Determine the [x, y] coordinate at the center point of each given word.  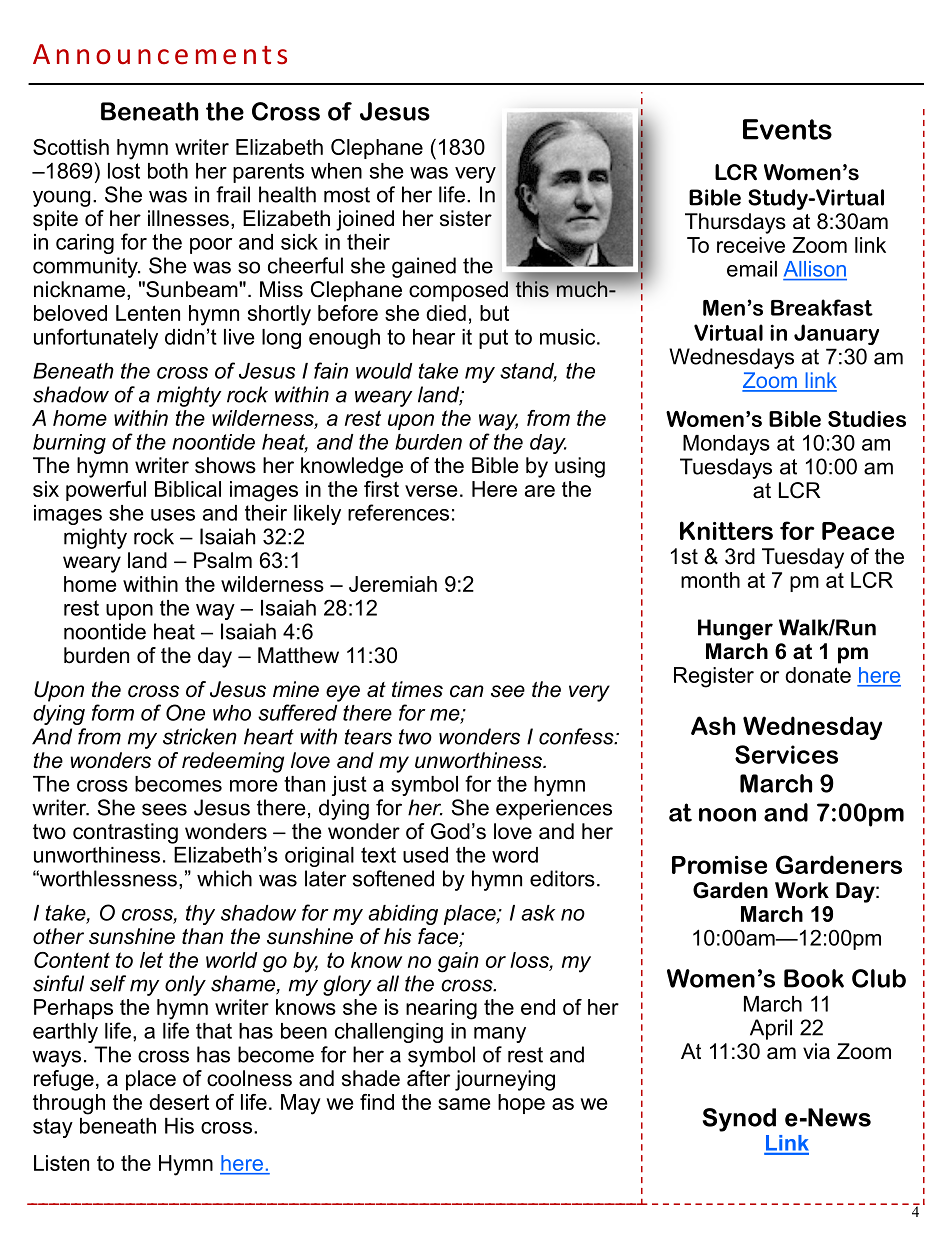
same [464, 1104]
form [113, 712]
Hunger [735, 629]
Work [802, 890]
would [384, 371]
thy [200, 915]
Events [787, 129]
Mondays [726, 445]
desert [179, 1102]
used [425, 855]
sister [466, 218]
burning [69, 444]
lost [124, 171]
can [467, 691]
